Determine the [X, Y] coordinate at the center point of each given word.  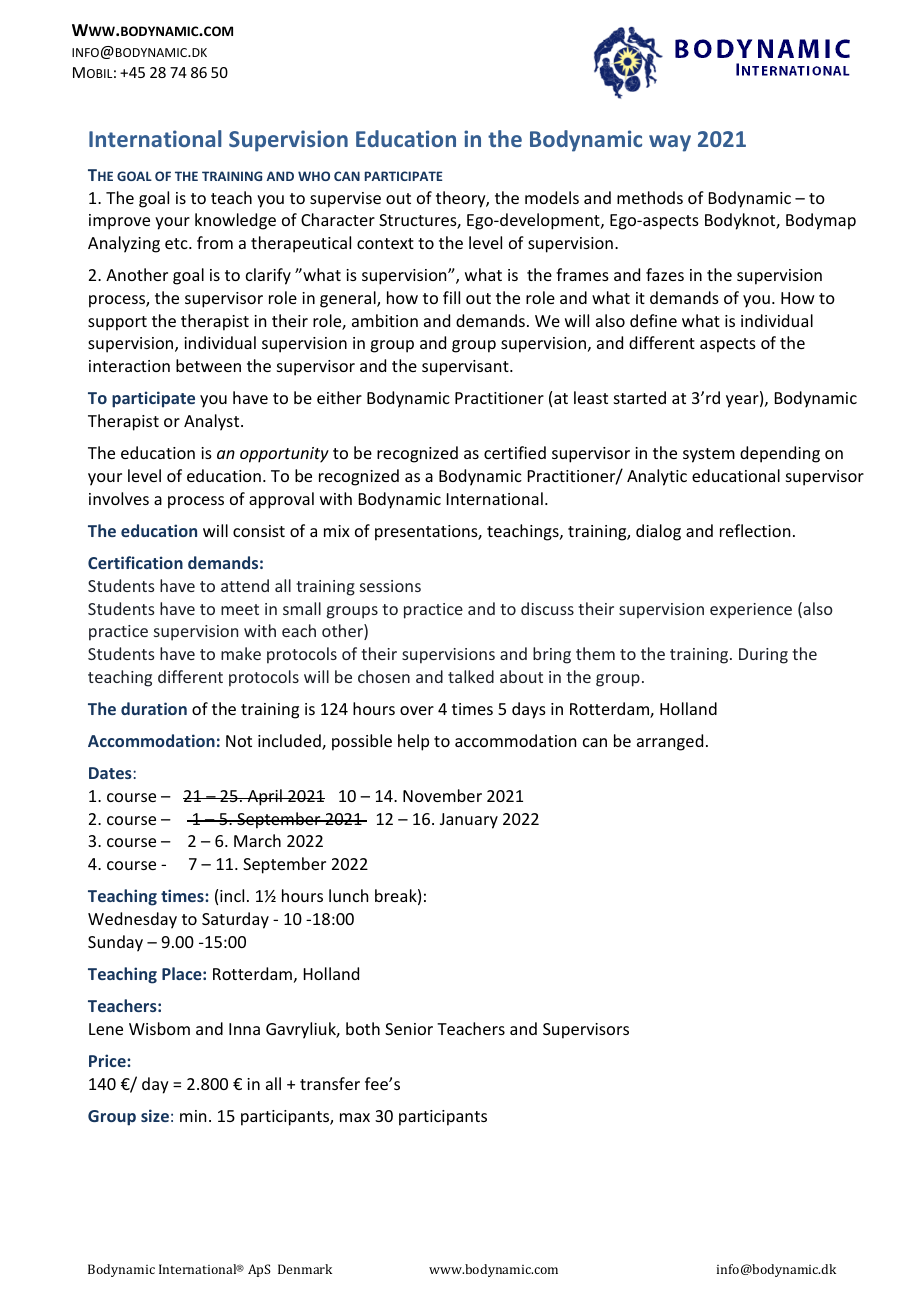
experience [751, 611]
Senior [409, 1029]
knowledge [235, 221]
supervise [345, 200]
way [670, 143]
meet [240, 609]
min [193, 1116]
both [363, 1028]
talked [471, 676]
